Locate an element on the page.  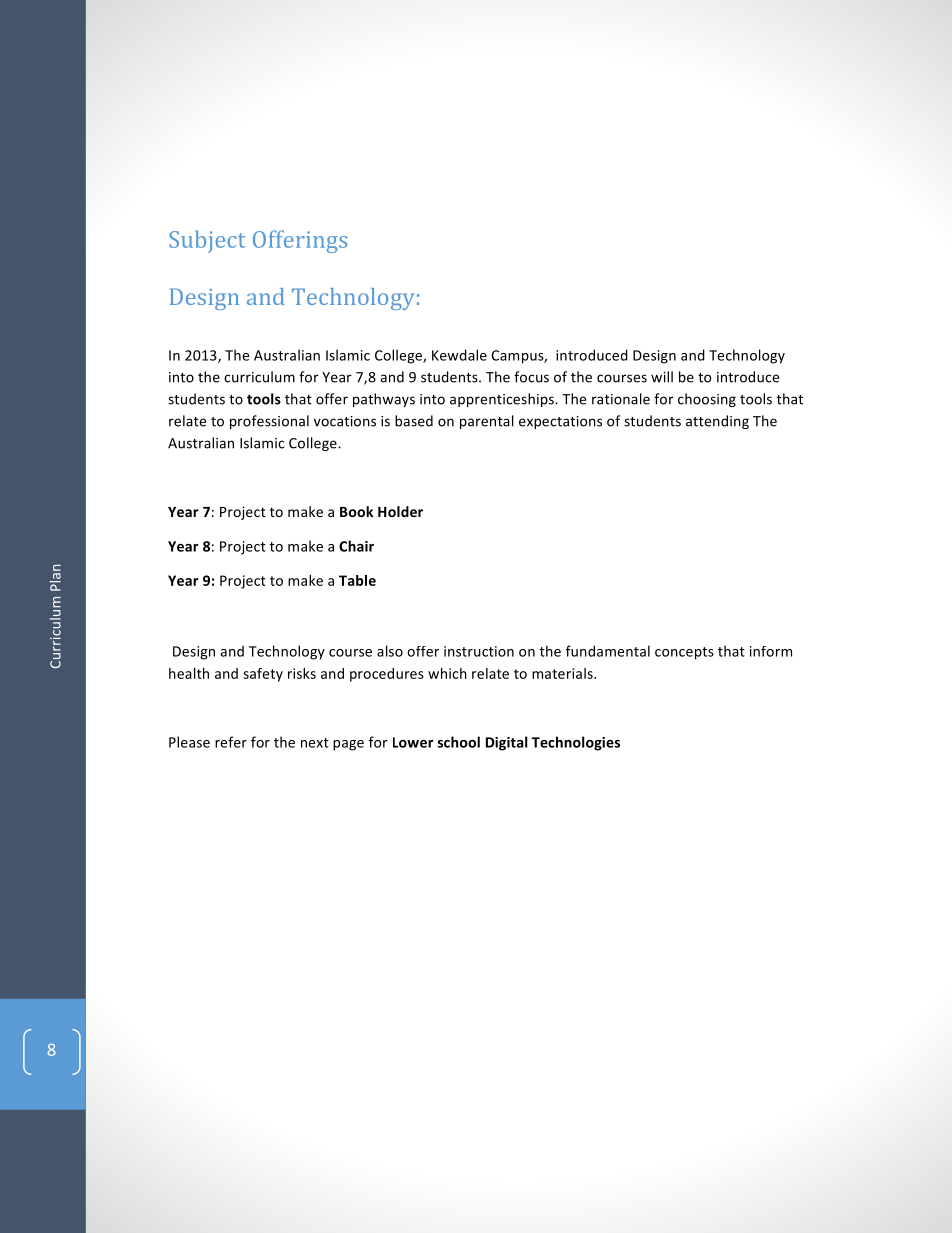
will is located at coordinates (662, 377).
